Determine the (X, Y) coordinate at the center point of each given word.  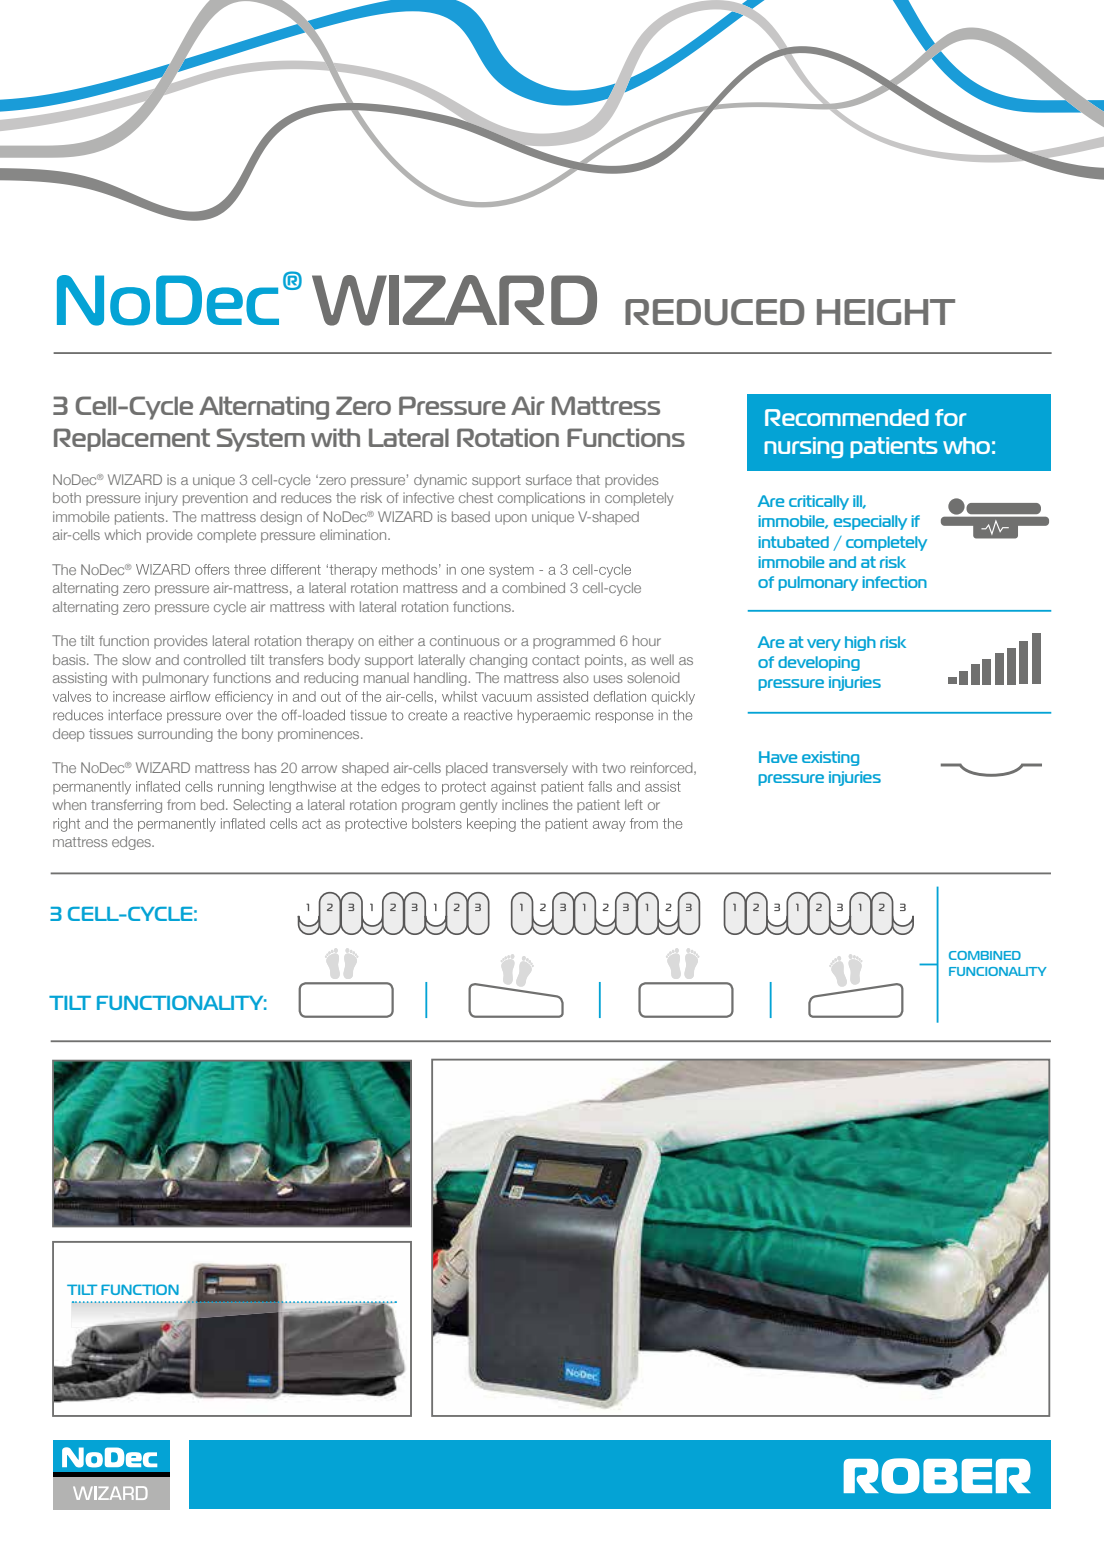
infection (894, 582)
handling (440, 679)
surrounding (175, 735)
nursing (803, 447)
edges (132, 843)
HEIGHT (886, 312)
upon (511, 519)
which (123, 534)
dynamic (440, 481)
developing (819, 663)
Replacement (132, 440)
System (261, 440)
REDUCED (715, 312)
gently (478, 806)
